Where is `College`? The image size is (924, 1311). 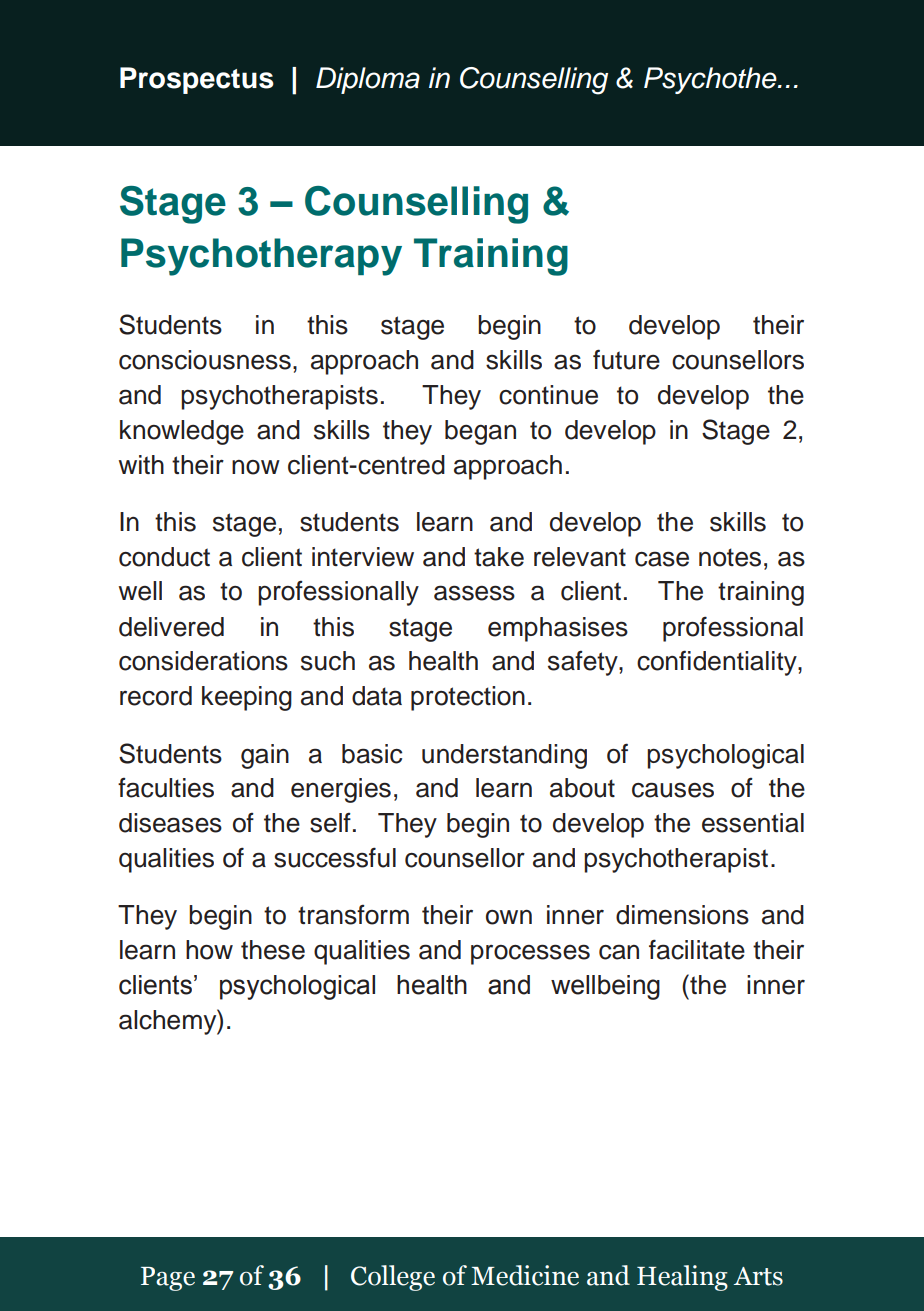 College is located at coordinates (393, 1278).
